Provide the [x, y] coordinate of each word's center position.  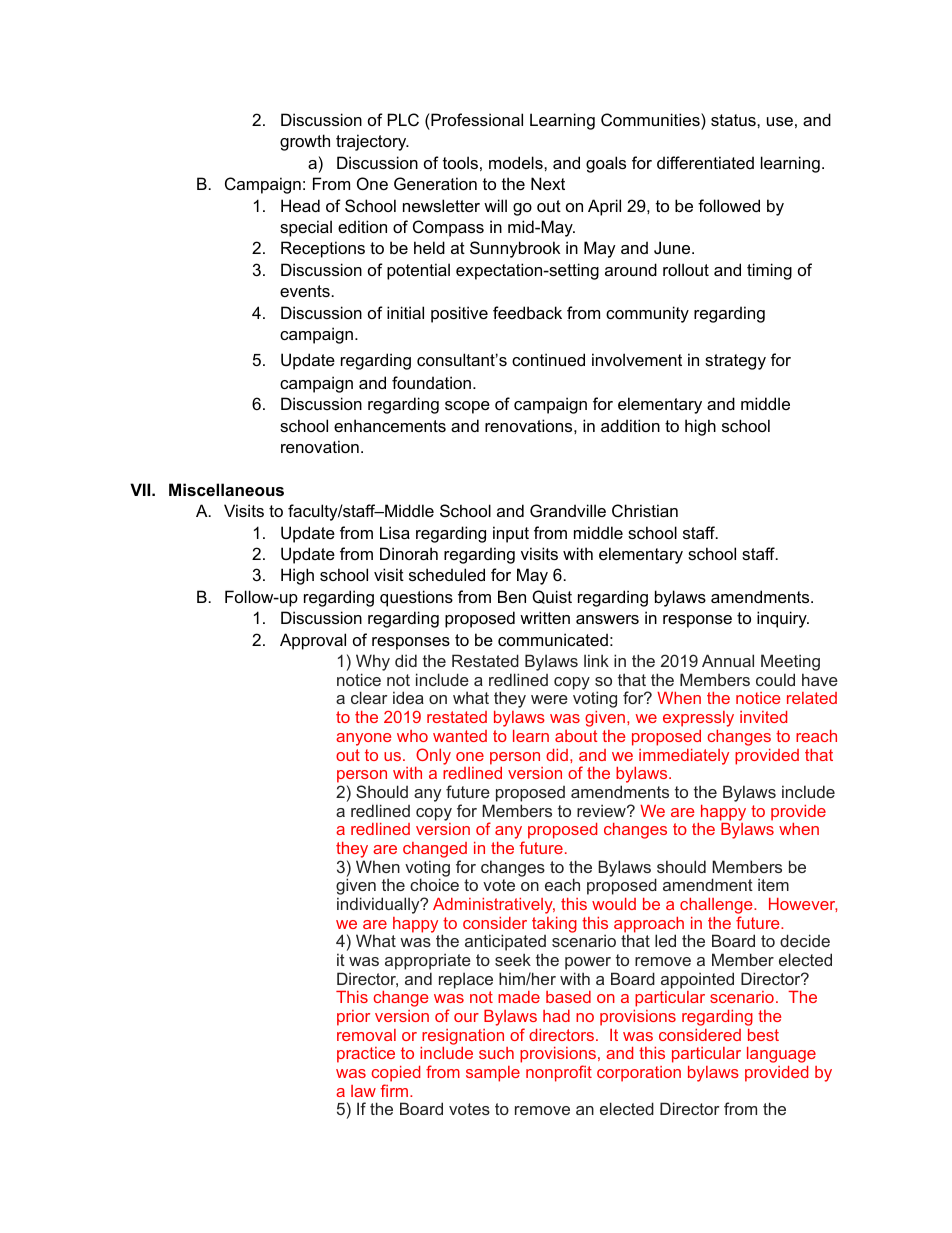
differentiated [705, 162]
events [305, 291]
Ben [512, 596]
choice [434, 884]
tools [460, 162]
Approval [313, 641]
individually [379, 905]
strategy [735, 362]
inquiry [783, 619]
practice [366, 1055]
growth [305, 142]
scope [467, 407]
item [773, 884]
